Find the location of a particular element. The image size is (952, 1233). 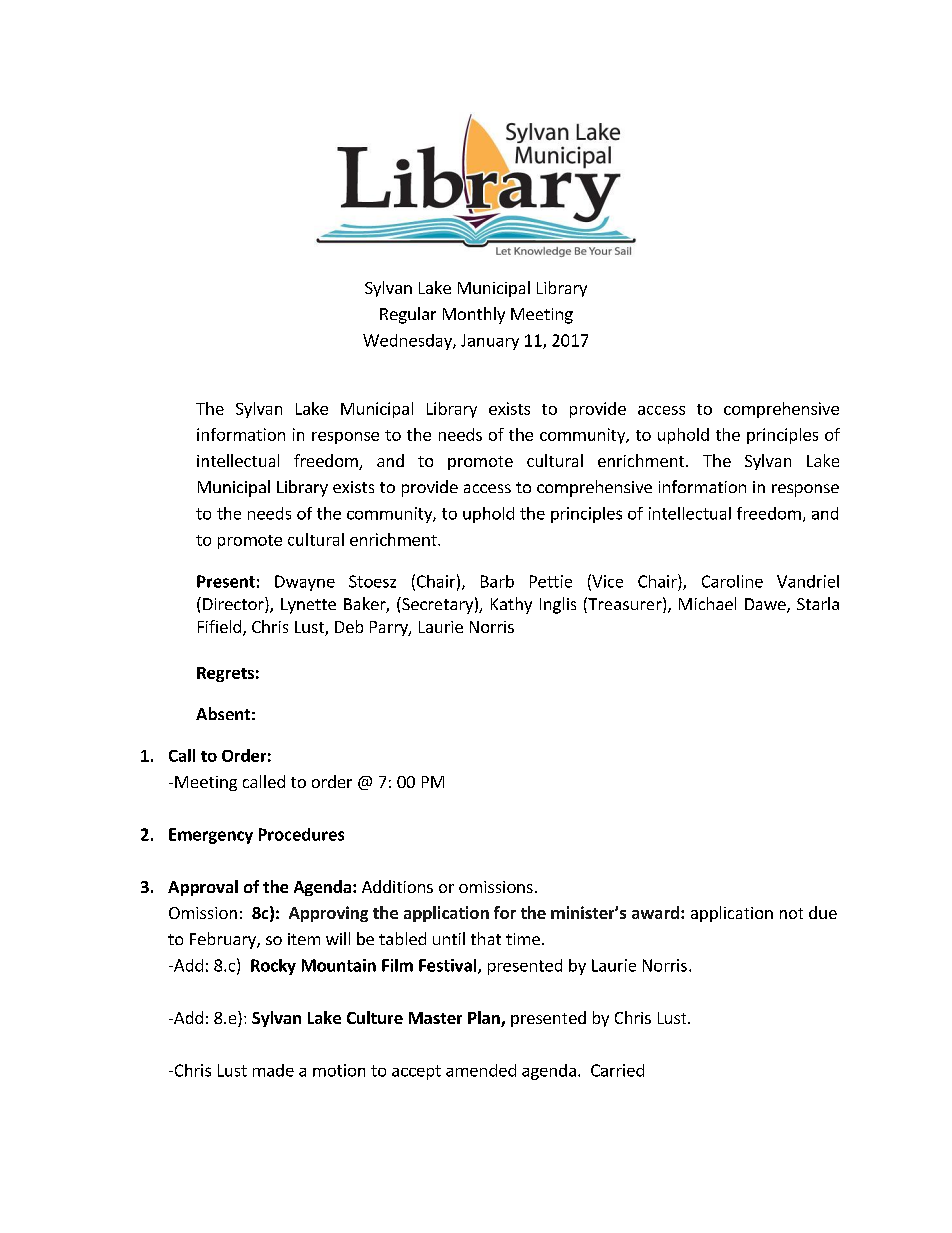

Dawe is located at coordinates (766, 605).
